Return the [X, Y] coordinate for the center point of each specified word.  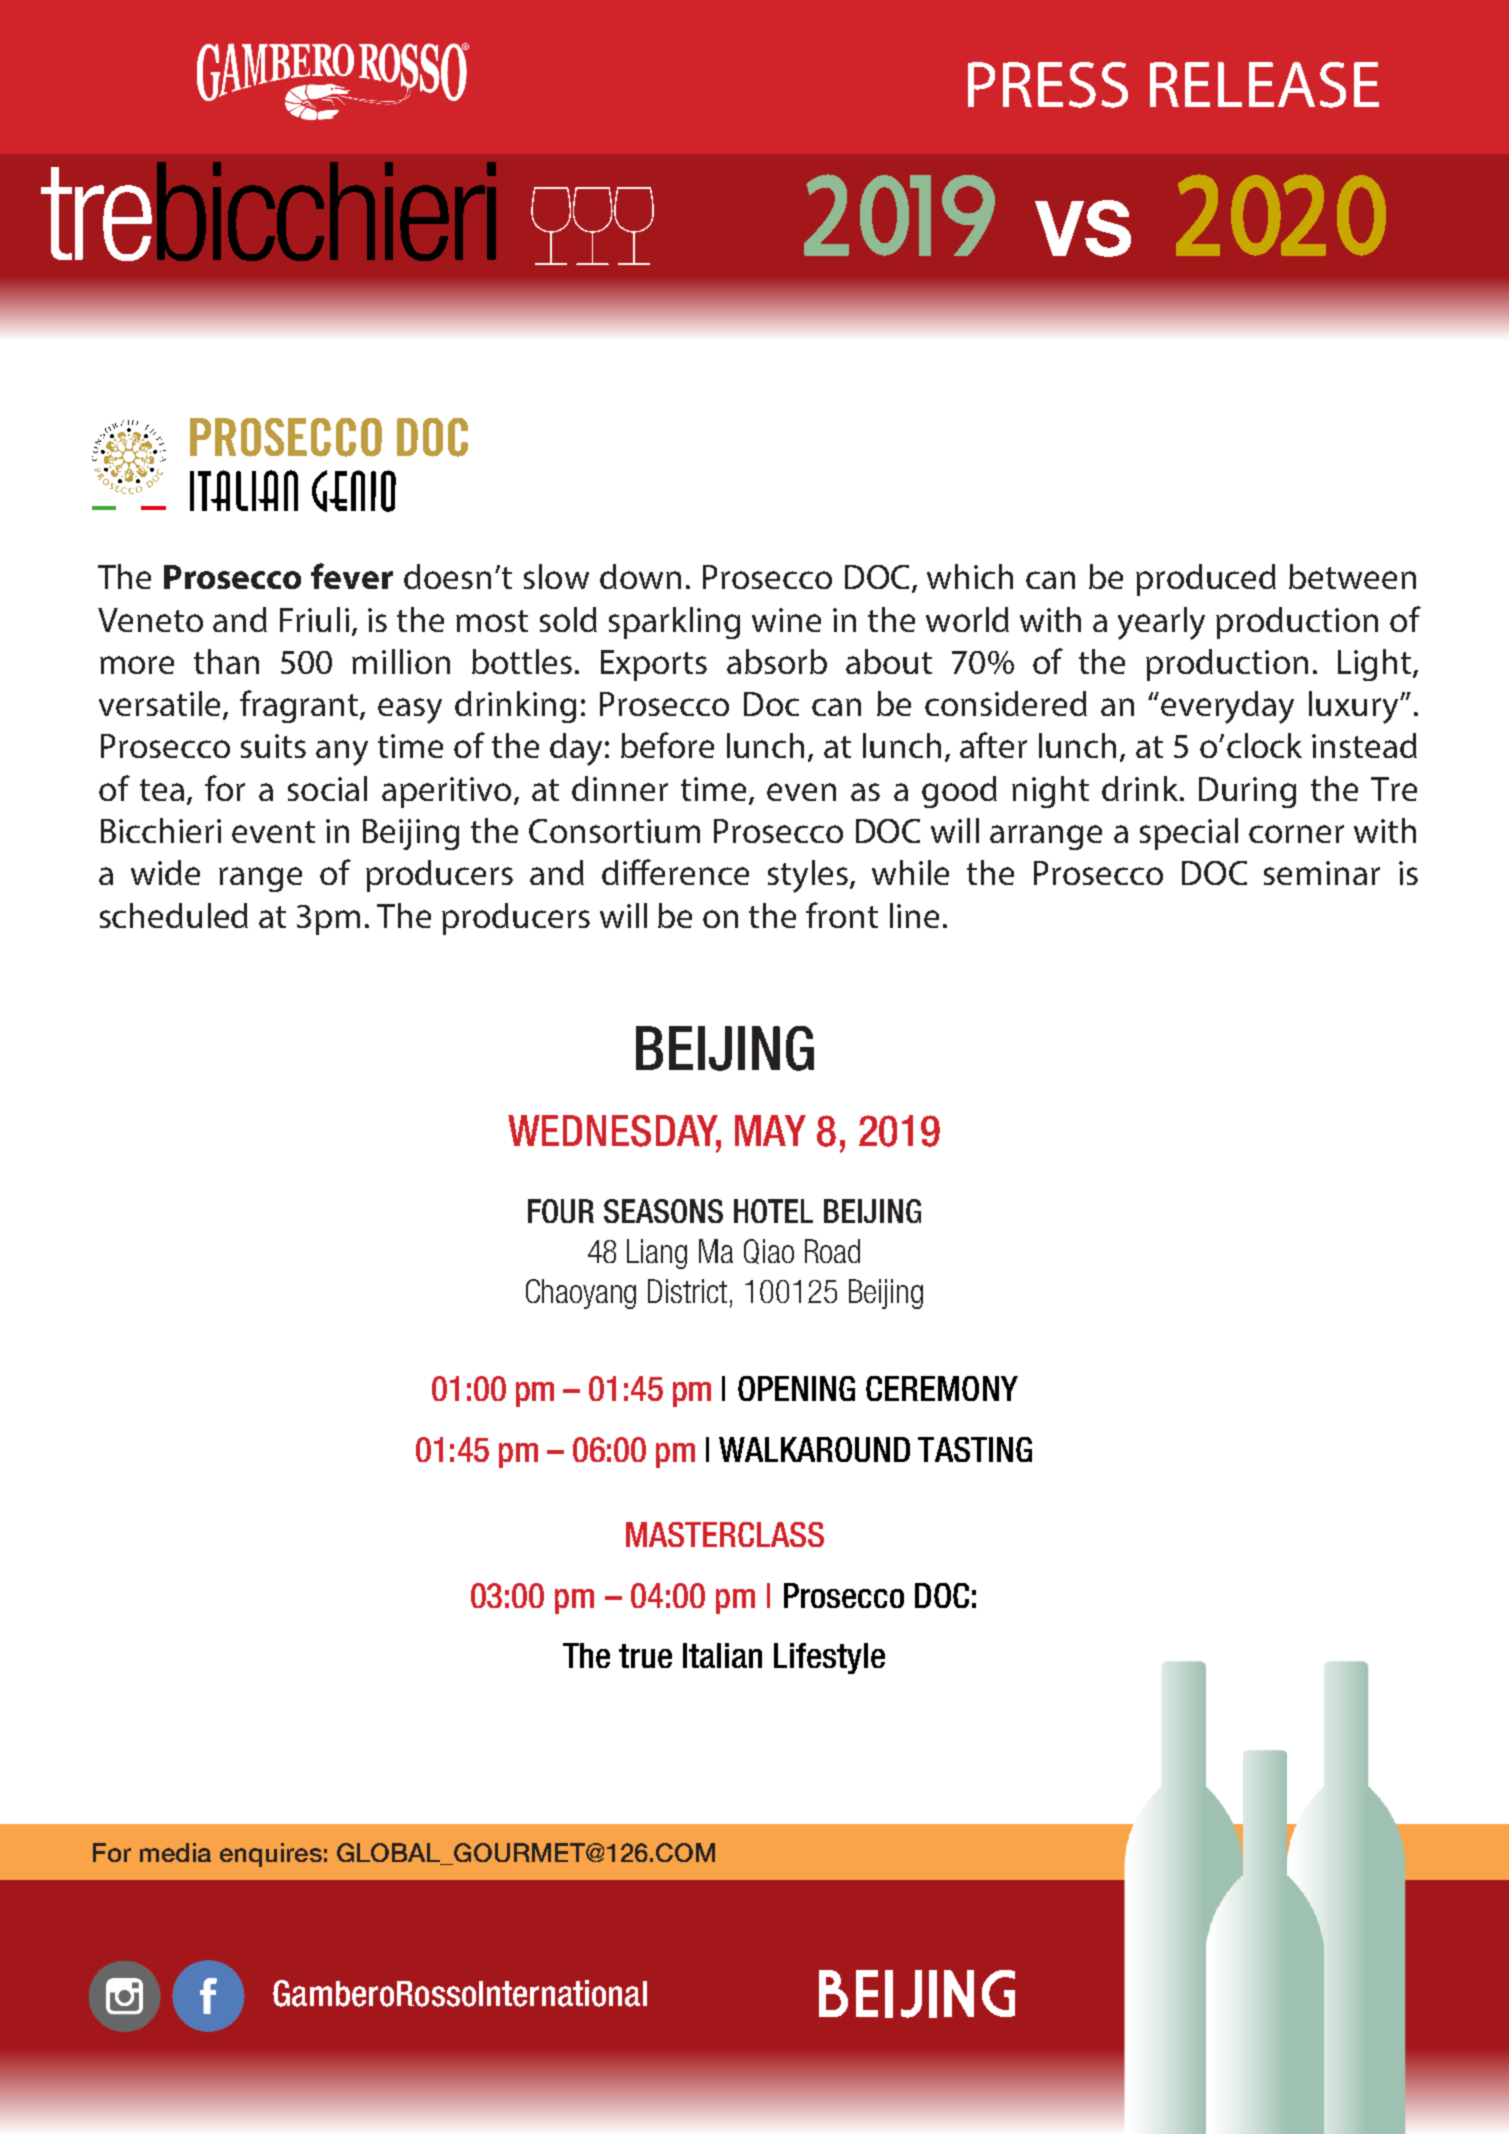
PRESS [1048, 85]
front [842, 915]
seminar [1322, 873]
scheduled [174, 915]
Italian [722, 1655]
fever [352, 576]
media [175, 1852]
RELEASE [1264, 85]
